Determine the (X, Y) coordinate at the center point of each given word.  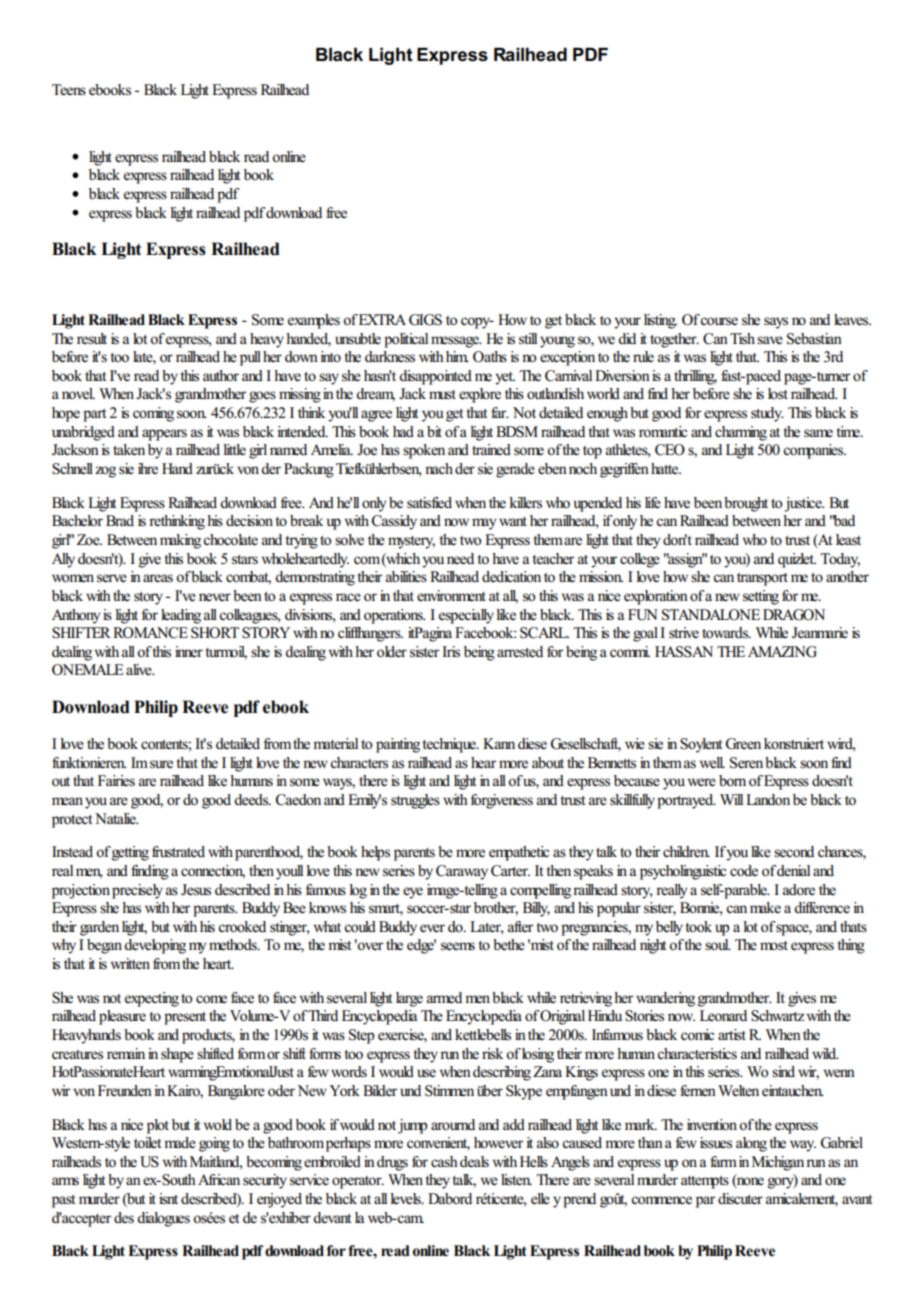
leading (181, 616)
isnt (168, 1199)
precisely (137, 891)
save (770, 340)
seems (458, 946)
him (457, 356)
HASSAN (684, 652)
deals (474, 1161)
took (698, 927)
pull (250, 358)
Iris (451, 652)
